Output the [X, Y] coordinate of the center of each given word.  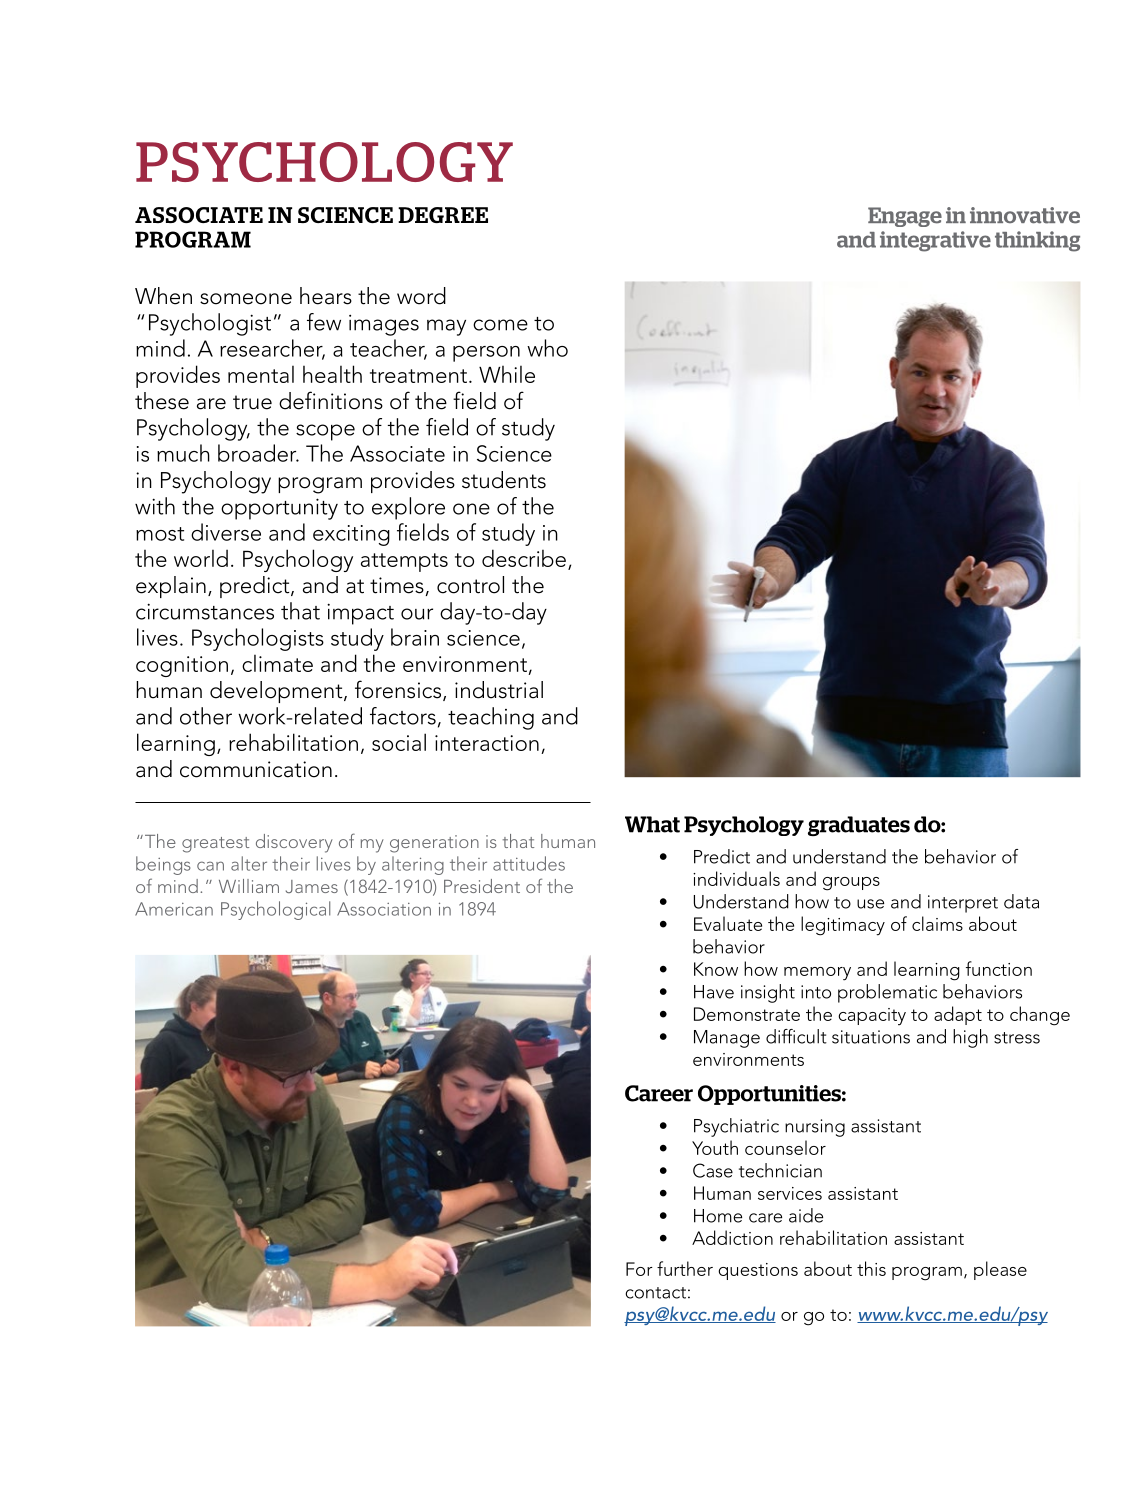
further [685, 1268]
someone [246, 299]
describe [524, 558]
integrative [935, 241]
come [500, 325]
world [201, 558]
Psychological [275, 910]
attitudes [529, 863]
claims [937, 923]
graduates [859, 826]
